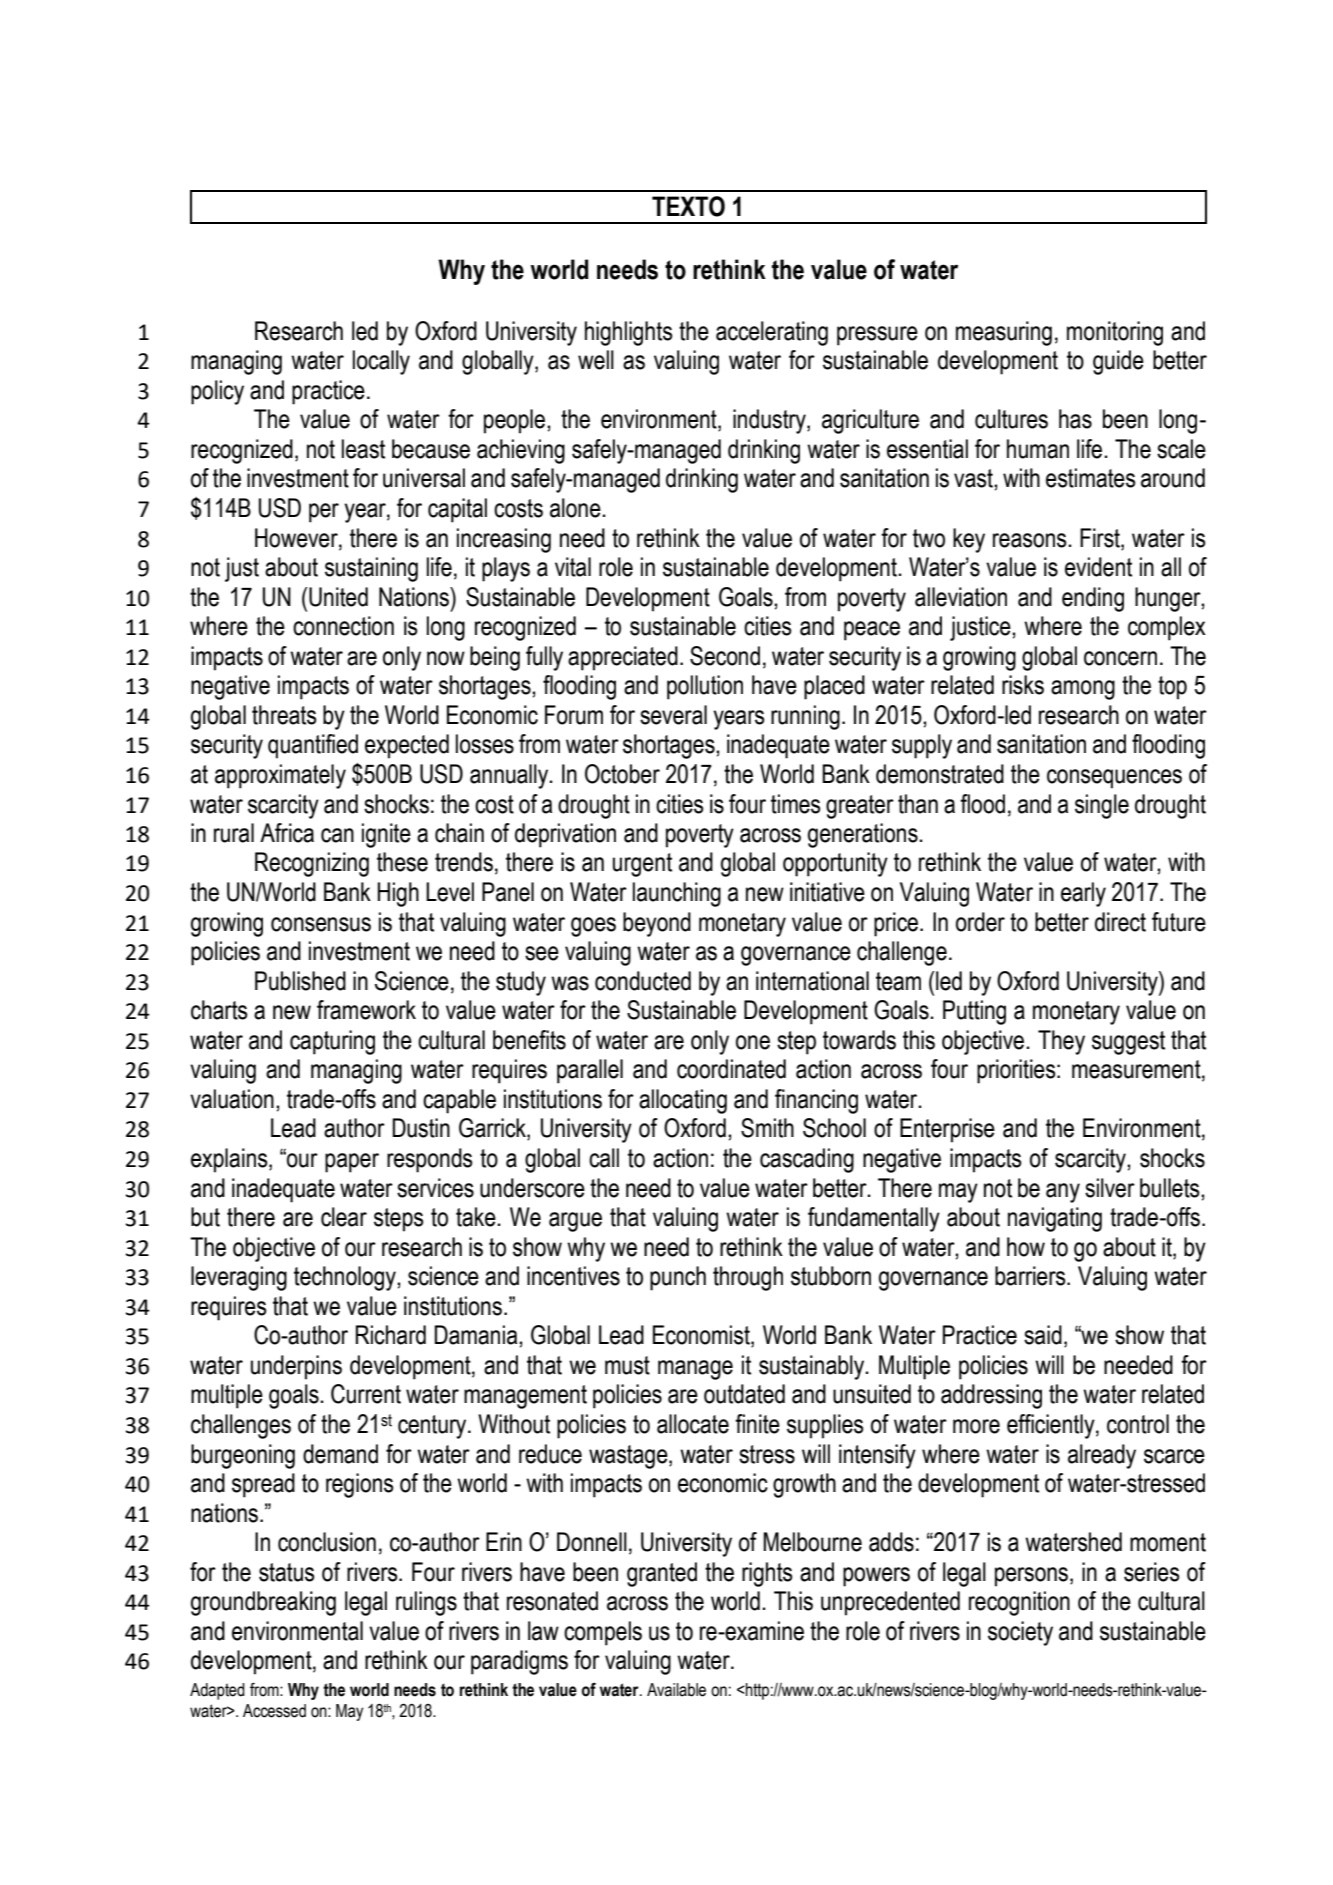 The height and width of the screenshot is (1885, 1333). What do you see at coordinates (657, 924) in the screenshot?
I see `beyond` at bounding box center [657, 924].
